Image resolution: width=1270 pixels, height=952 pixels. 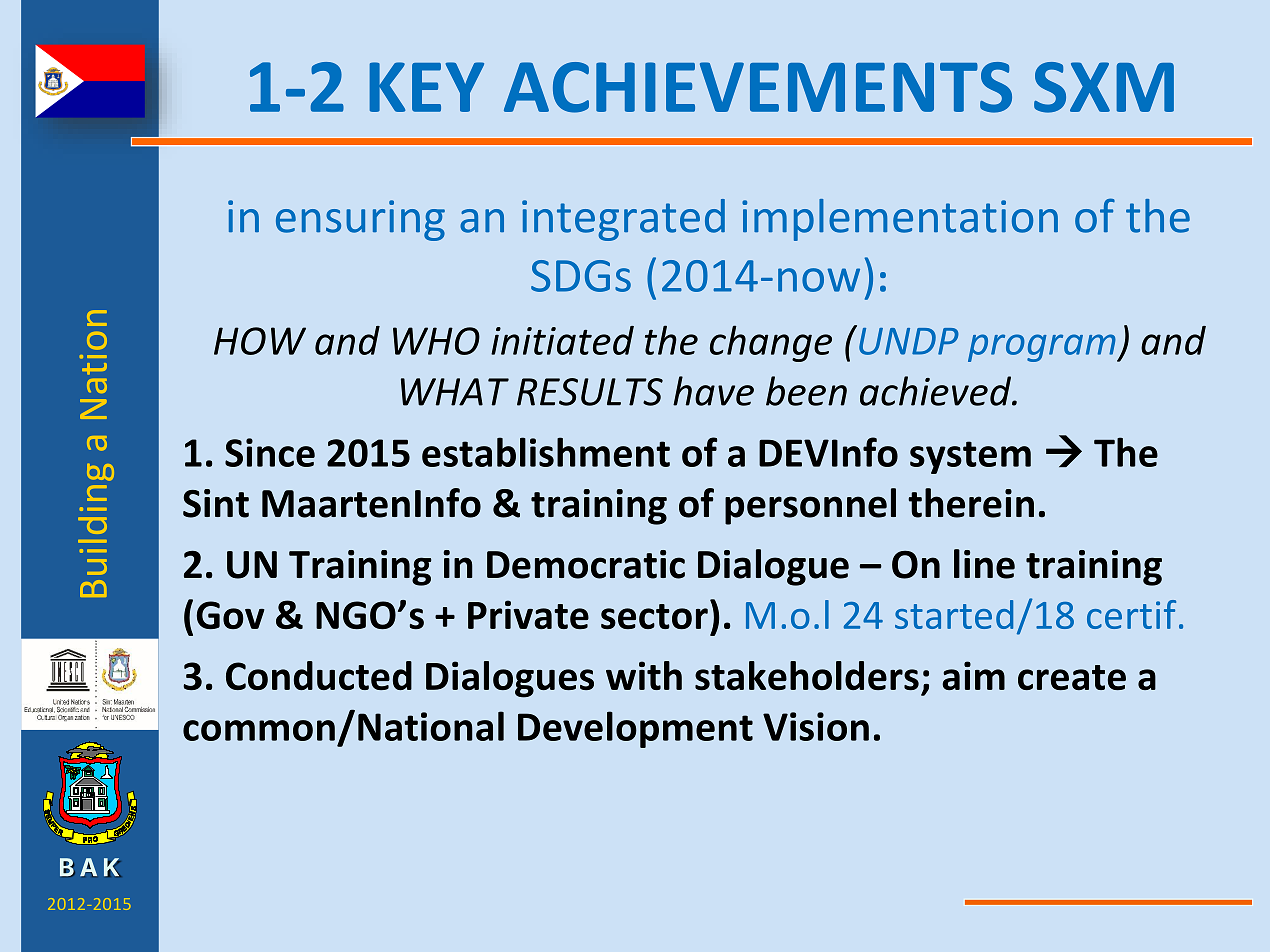 What do you see at coordinates (319, 675) in the document?
I see `Conducted` at bounding box center [319, 675].
